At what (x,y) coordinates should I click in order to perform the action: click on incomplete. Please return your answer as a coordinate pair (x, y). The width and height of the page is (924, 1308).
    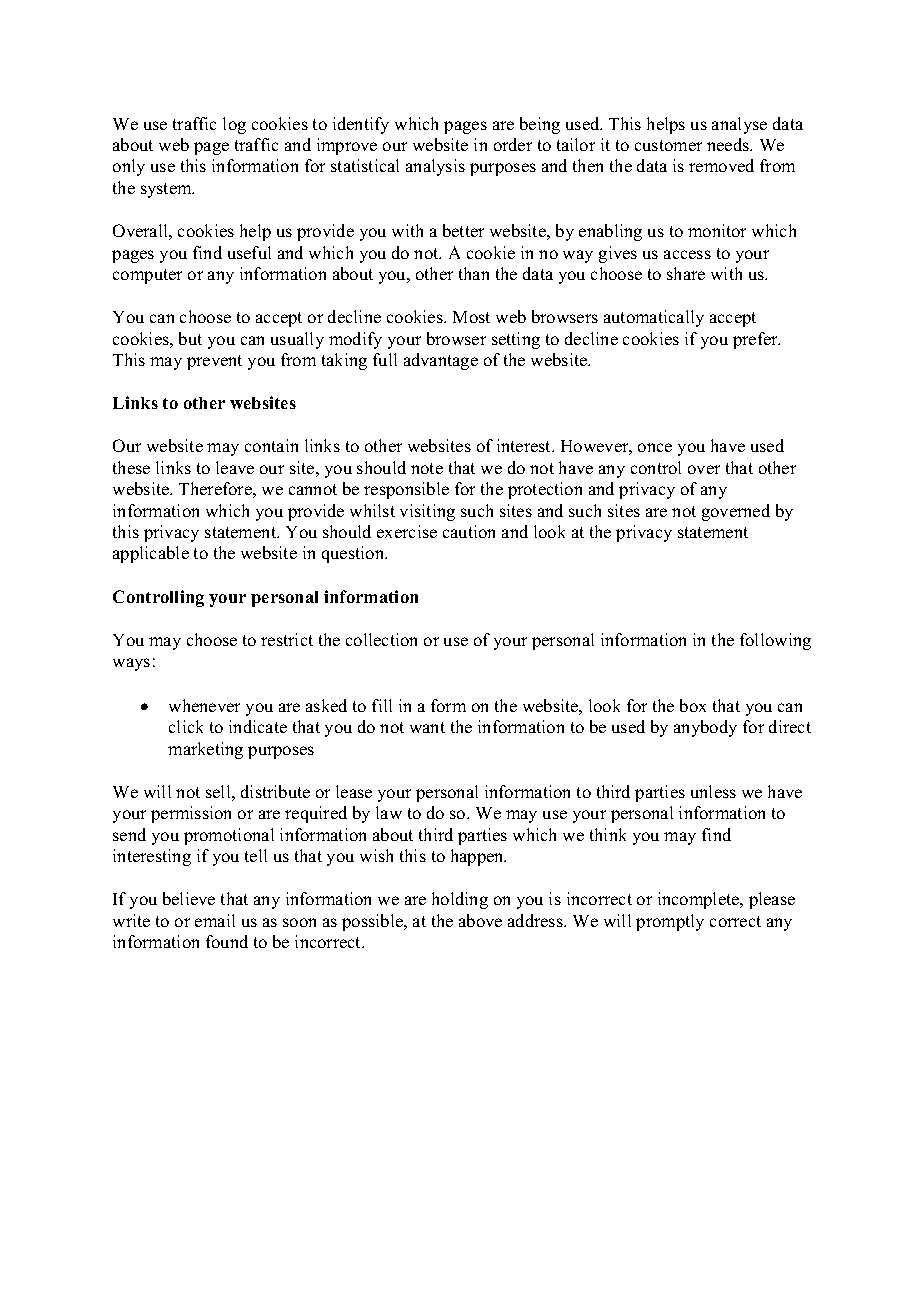
    Looking at the image, I should click on (700, 900).
